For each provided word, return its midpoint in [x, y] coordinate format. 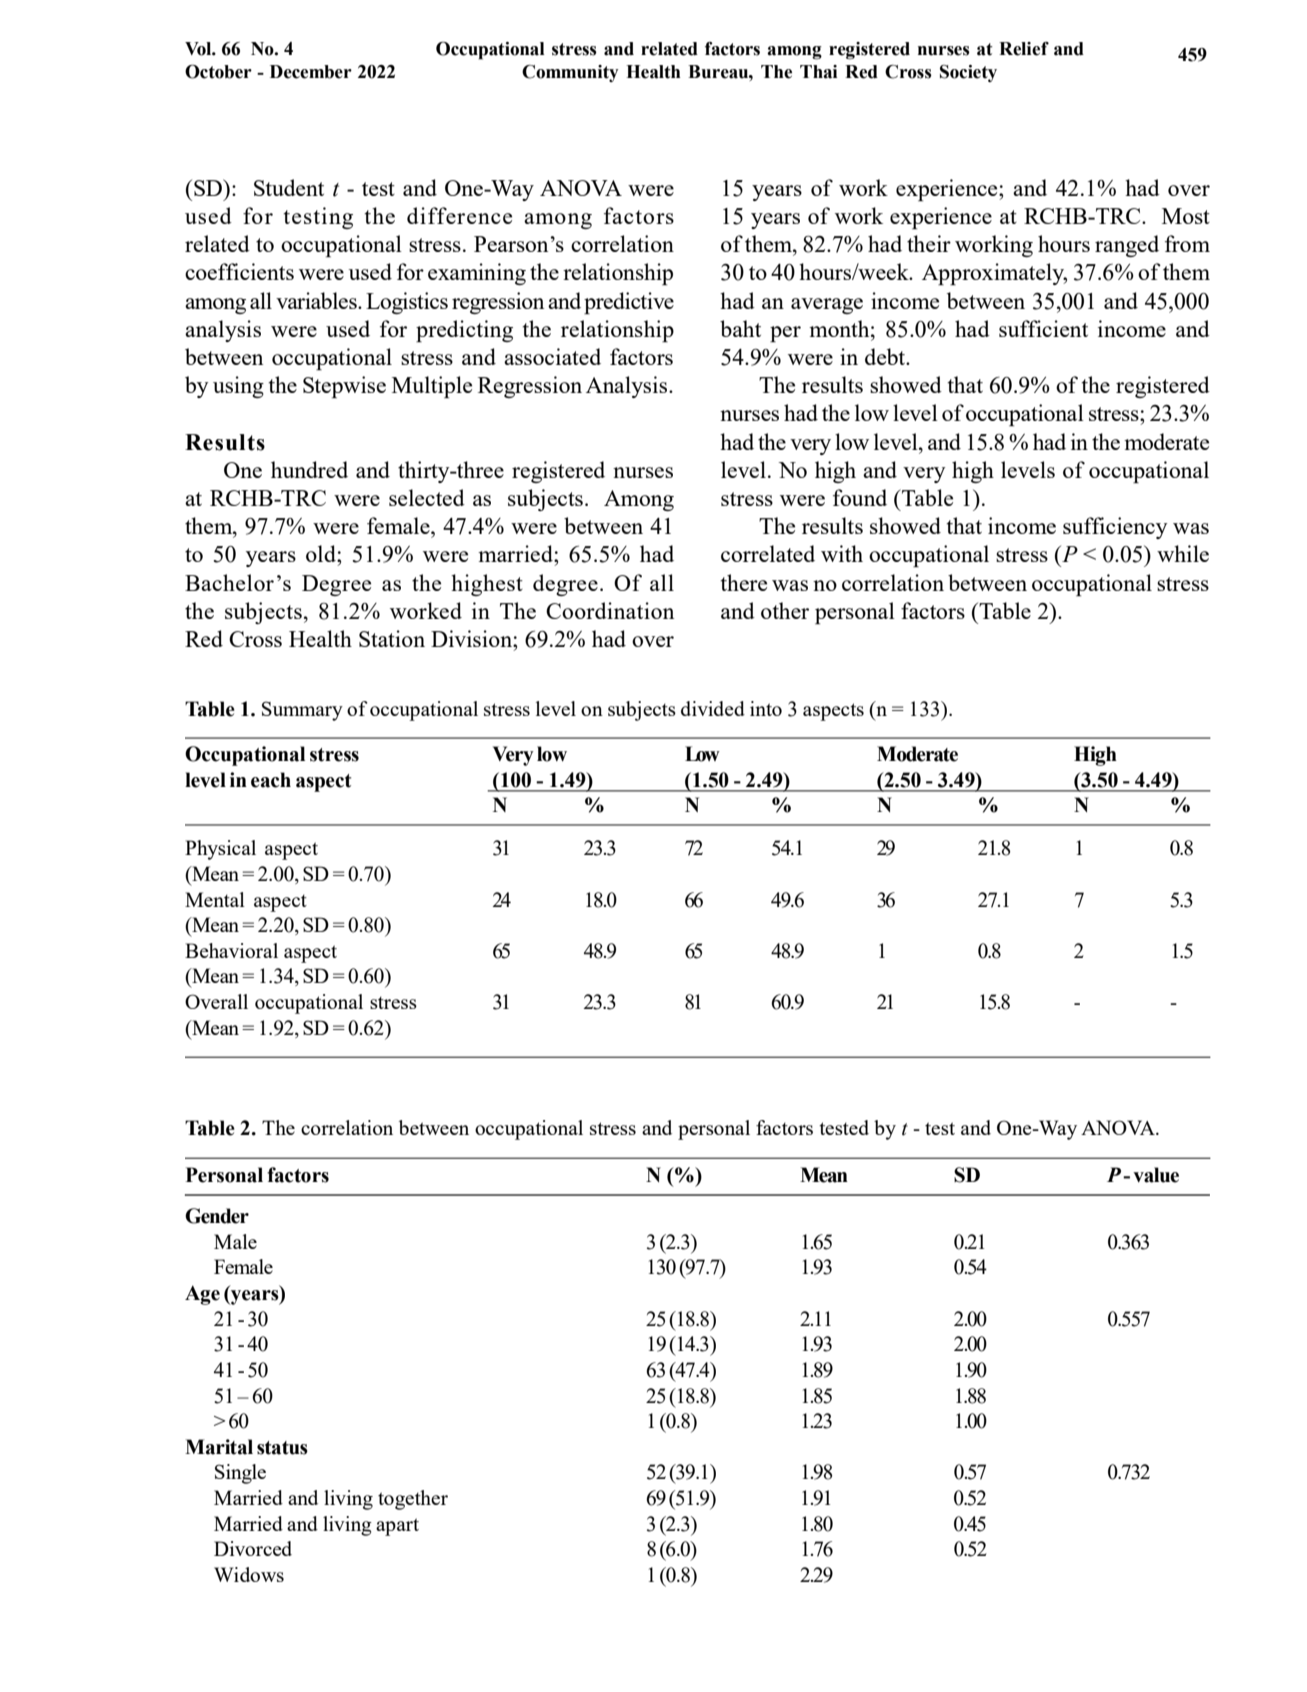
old [322, 553]
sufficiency [1115, 528]
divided [713, 708]
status [282, 1448]
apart [397, 1527]
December [311, 72]
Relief [1024, 49]
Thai [819, 72]
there [743, 582]
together [413, 1500]
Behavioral [231, 950]
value [1156, 1175]
